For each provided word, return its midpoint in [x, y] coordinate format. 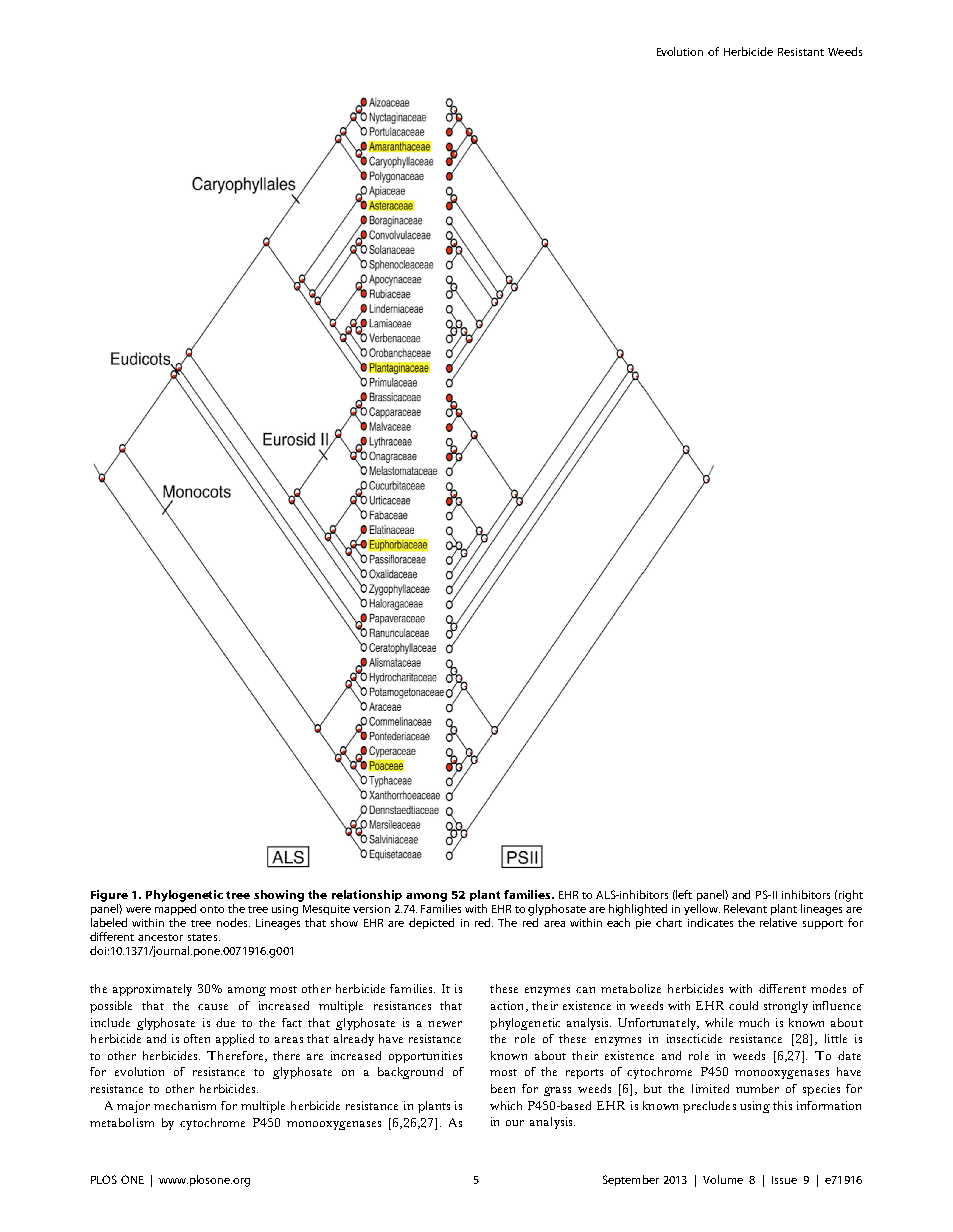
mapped [175, 909]
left [684, 894]
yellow [702, 909]
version [371, 909]
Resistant [801, 52]
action [509, 1006]
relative [778, 922]
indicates [710, 922]
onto [212, 909]
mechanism [185, 1105]
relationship [367, 895]
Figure [109, 896]
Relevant [745, 908]
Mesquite [326, 910]
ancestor [160, 937]
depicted [431, 923]
